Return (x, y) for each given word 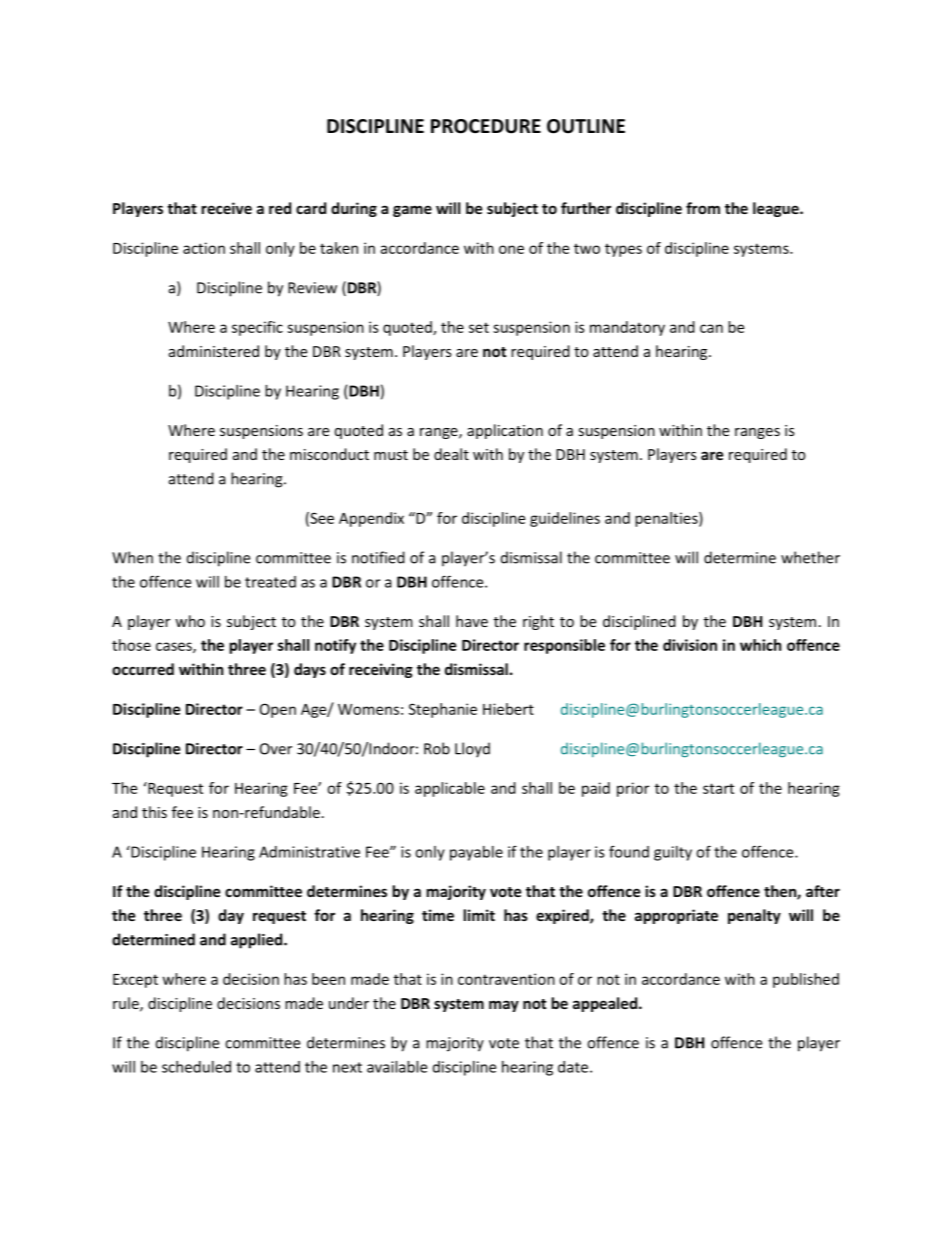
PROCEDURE (486, 126)
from (703, 208)
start (718, 788)
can (711, 328)
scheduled (196, 1067)
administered (214, 351)
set (479, 327)
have (472, 621)
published (806, 980)
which (760, 645)
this (154, 812)
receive (226, 208)
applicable (450, 789)
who (190, 621)
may (504, 1006)
